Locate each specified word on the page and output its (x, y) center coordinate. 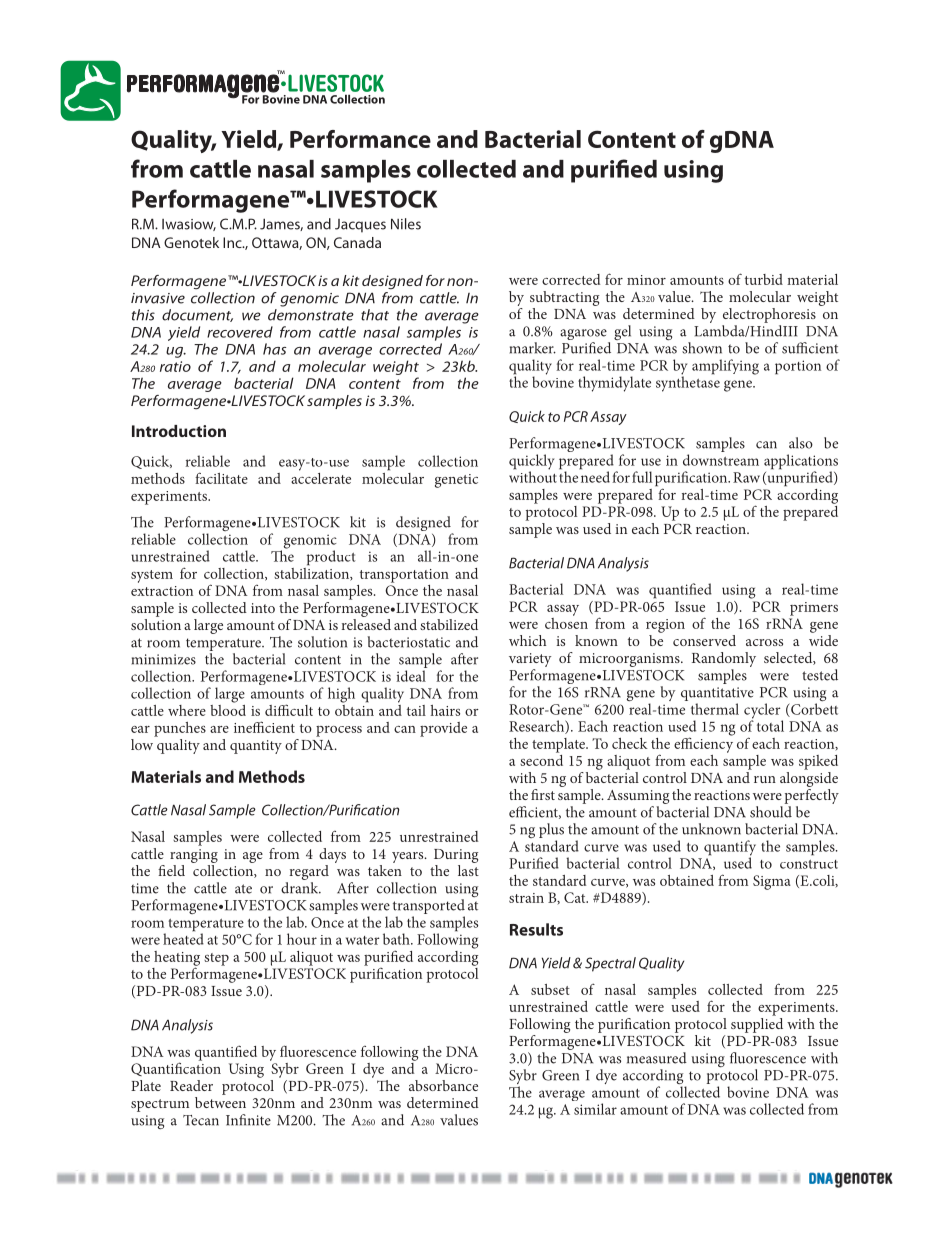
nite (259, 1120)
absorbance (443, 1085)
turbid (764, 279)
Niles (406, 224)
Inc (233, 242)
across (764, 642)
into (263, 608)
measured (657, 1058)
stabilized (449, 624)
